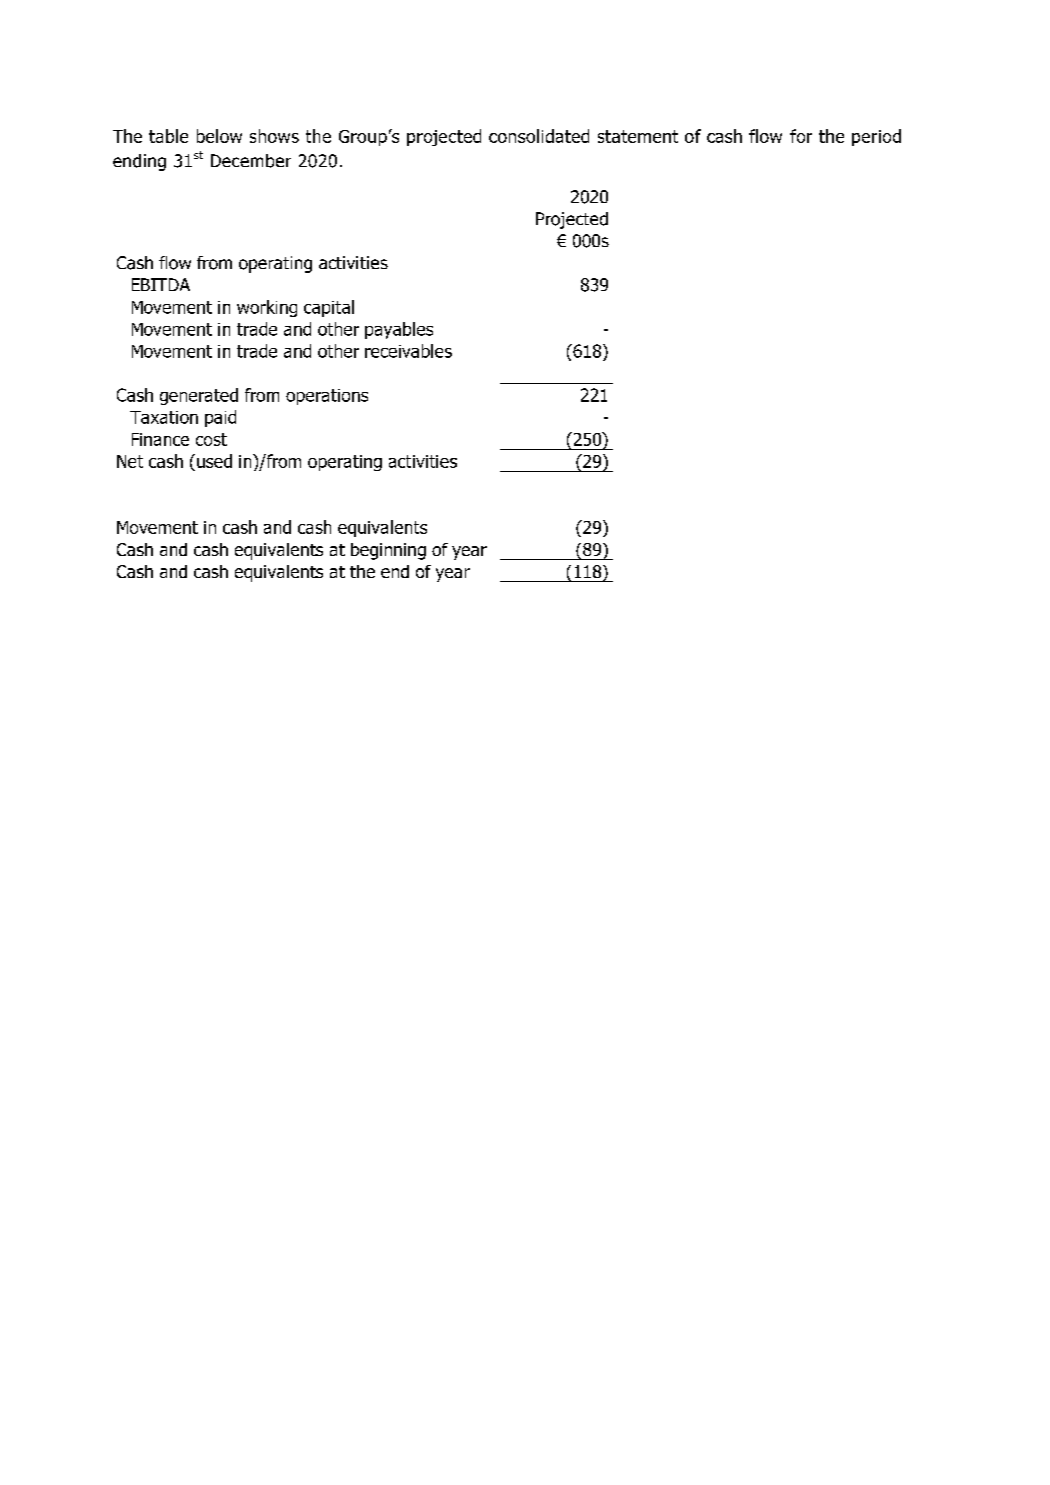  Describe the element at coordinates (408, 351) in the document. I see `receivables` at that location.
